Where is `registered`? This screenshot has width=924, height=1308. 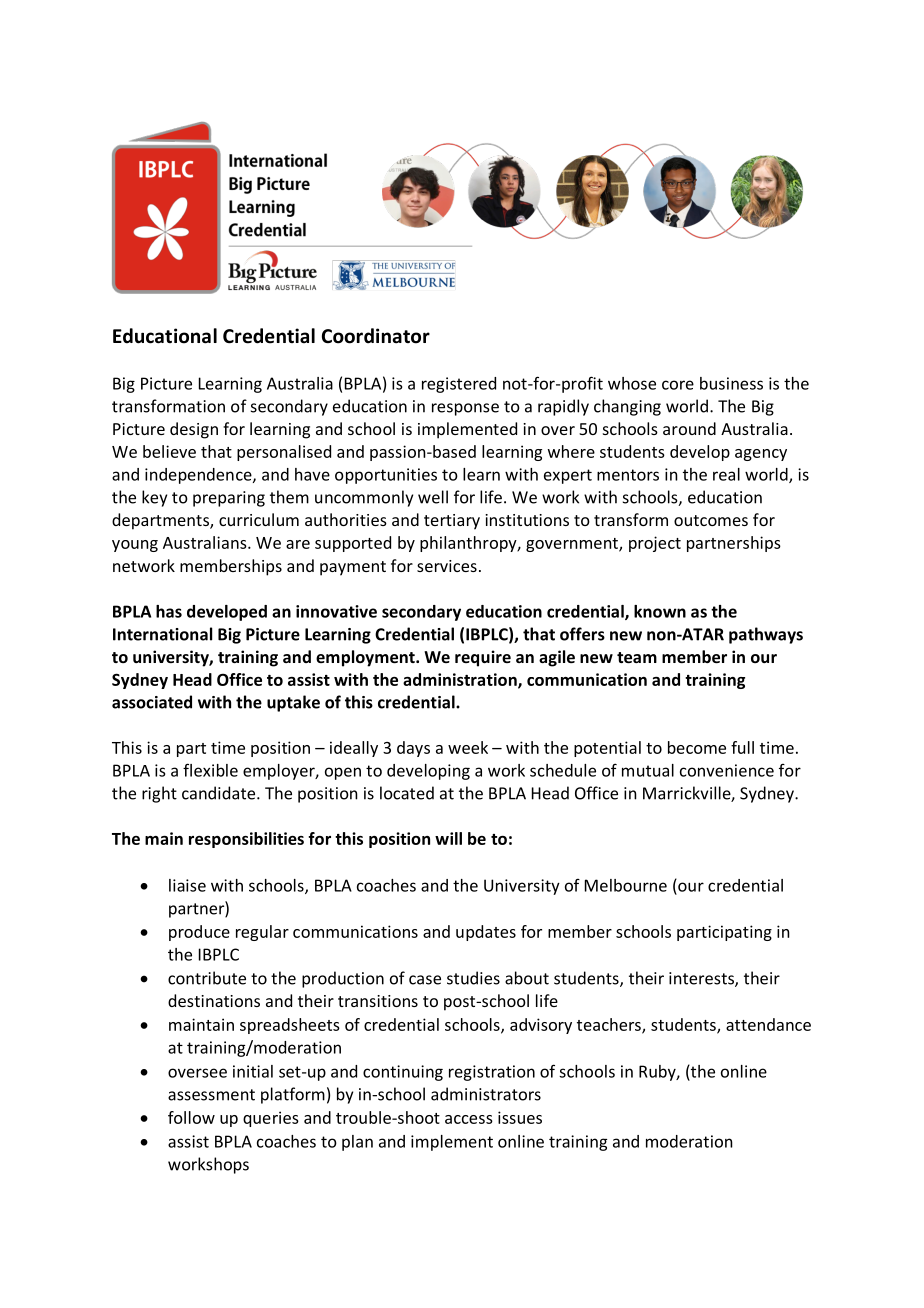
registered is located at coordinates (459, 385).
